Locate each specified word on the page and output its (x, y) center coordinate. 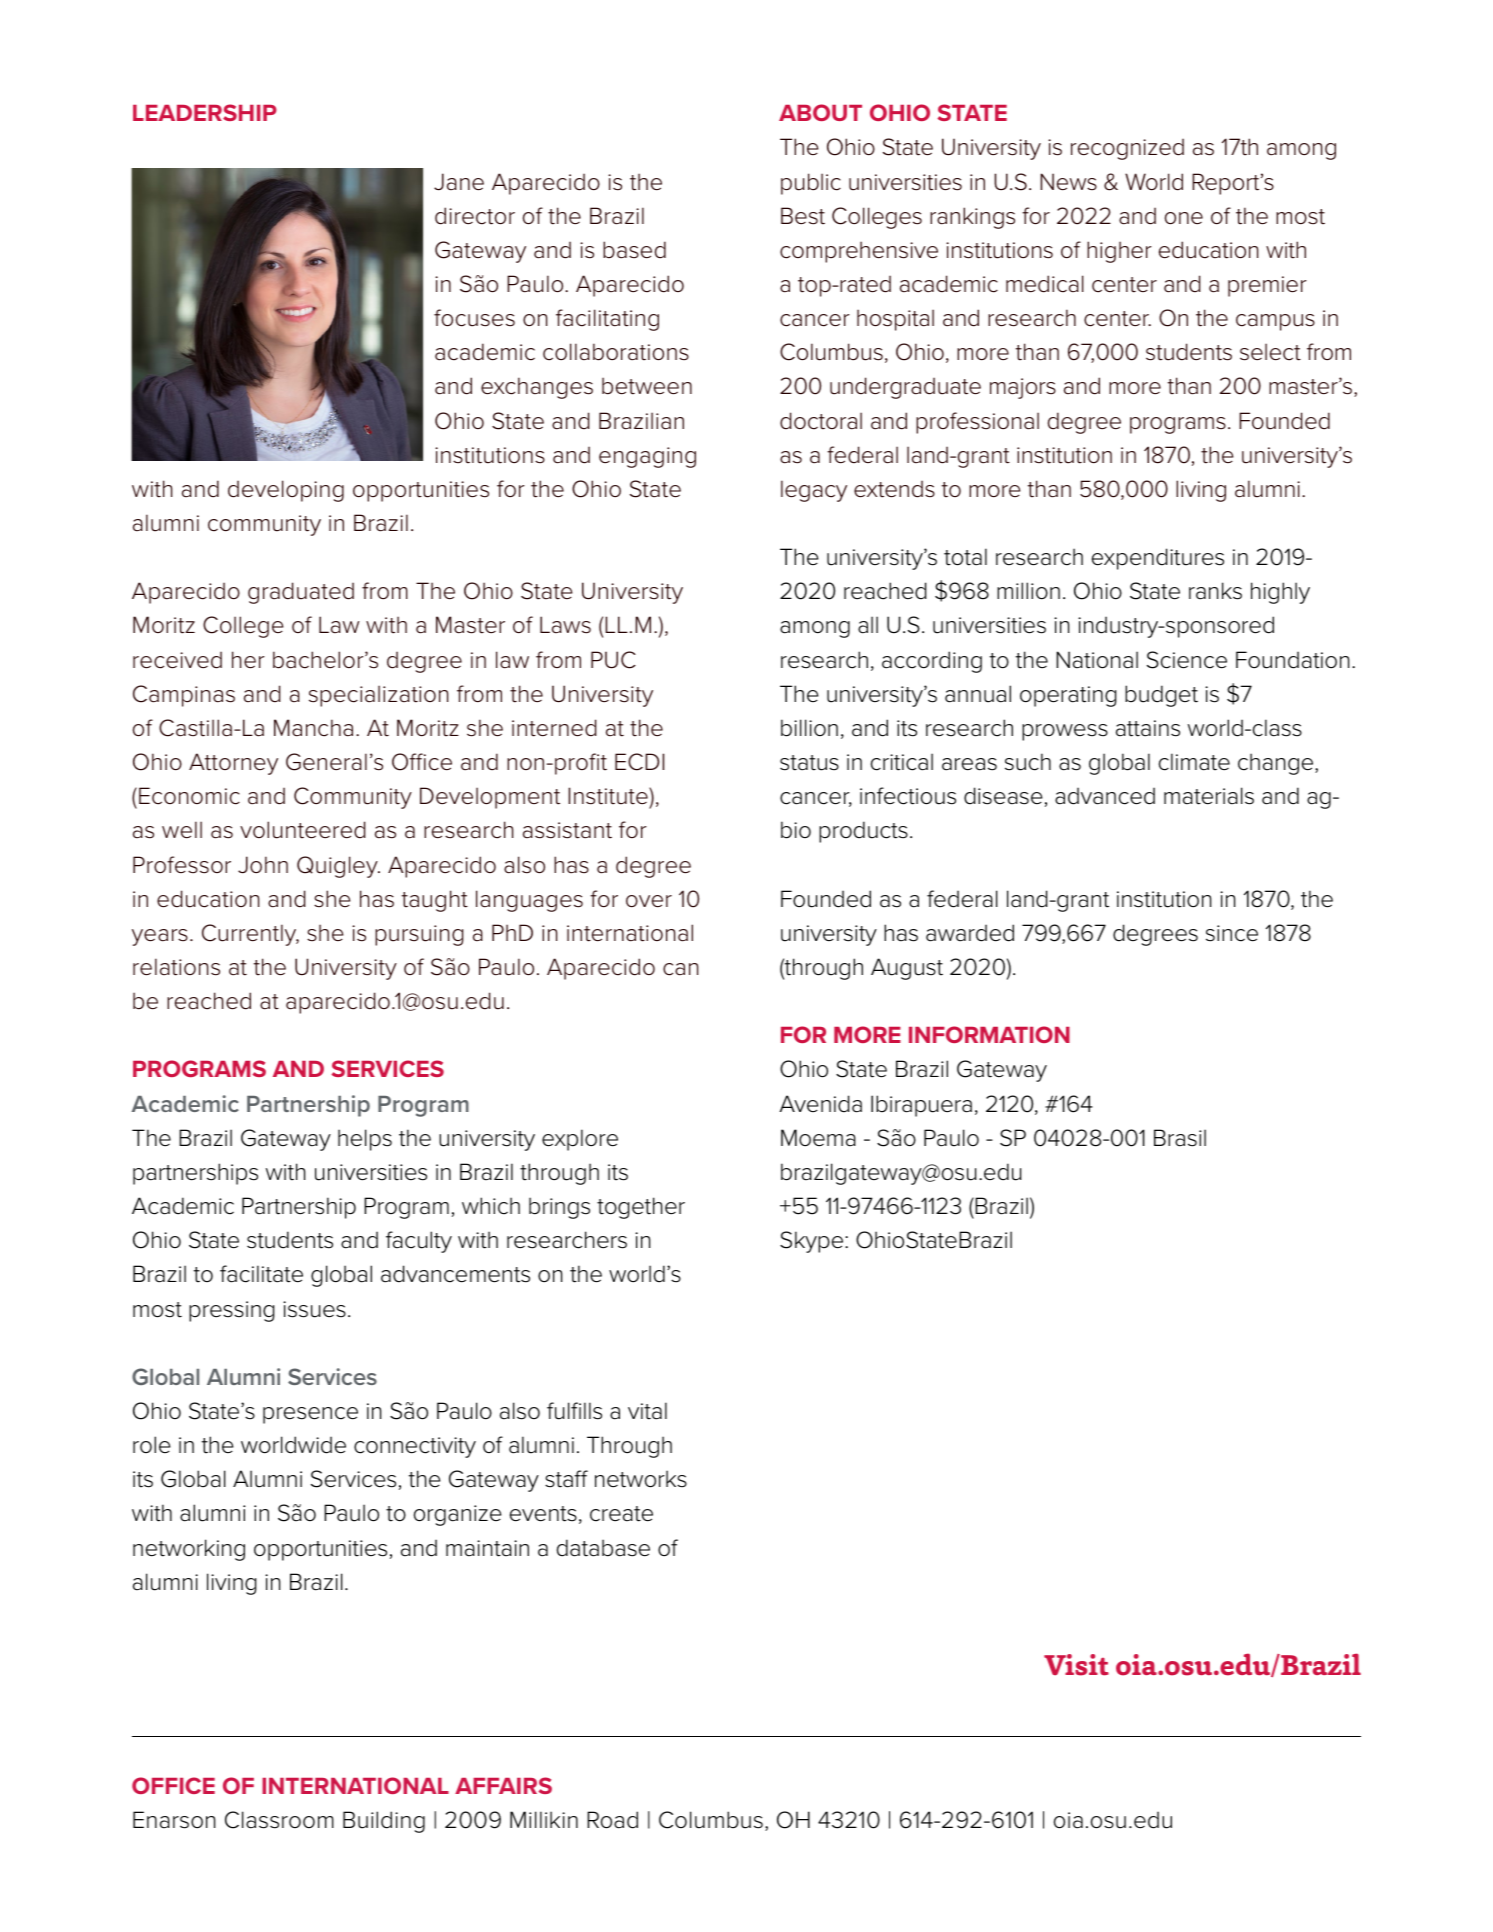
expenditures (1158, 559)
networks (641, 1479)
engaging (647, 457)
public (811, 184)
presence (310, 1415)
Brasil (1180, 1138)
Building (384, 1822)
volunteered (303, 830)
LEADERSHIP (205, 112)
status (809, 763)
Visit (1076, 1665)
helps (365, 1140)
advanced (1105, 796)
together (641, 1208)
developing (286, 491)
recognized (1127, 149)
